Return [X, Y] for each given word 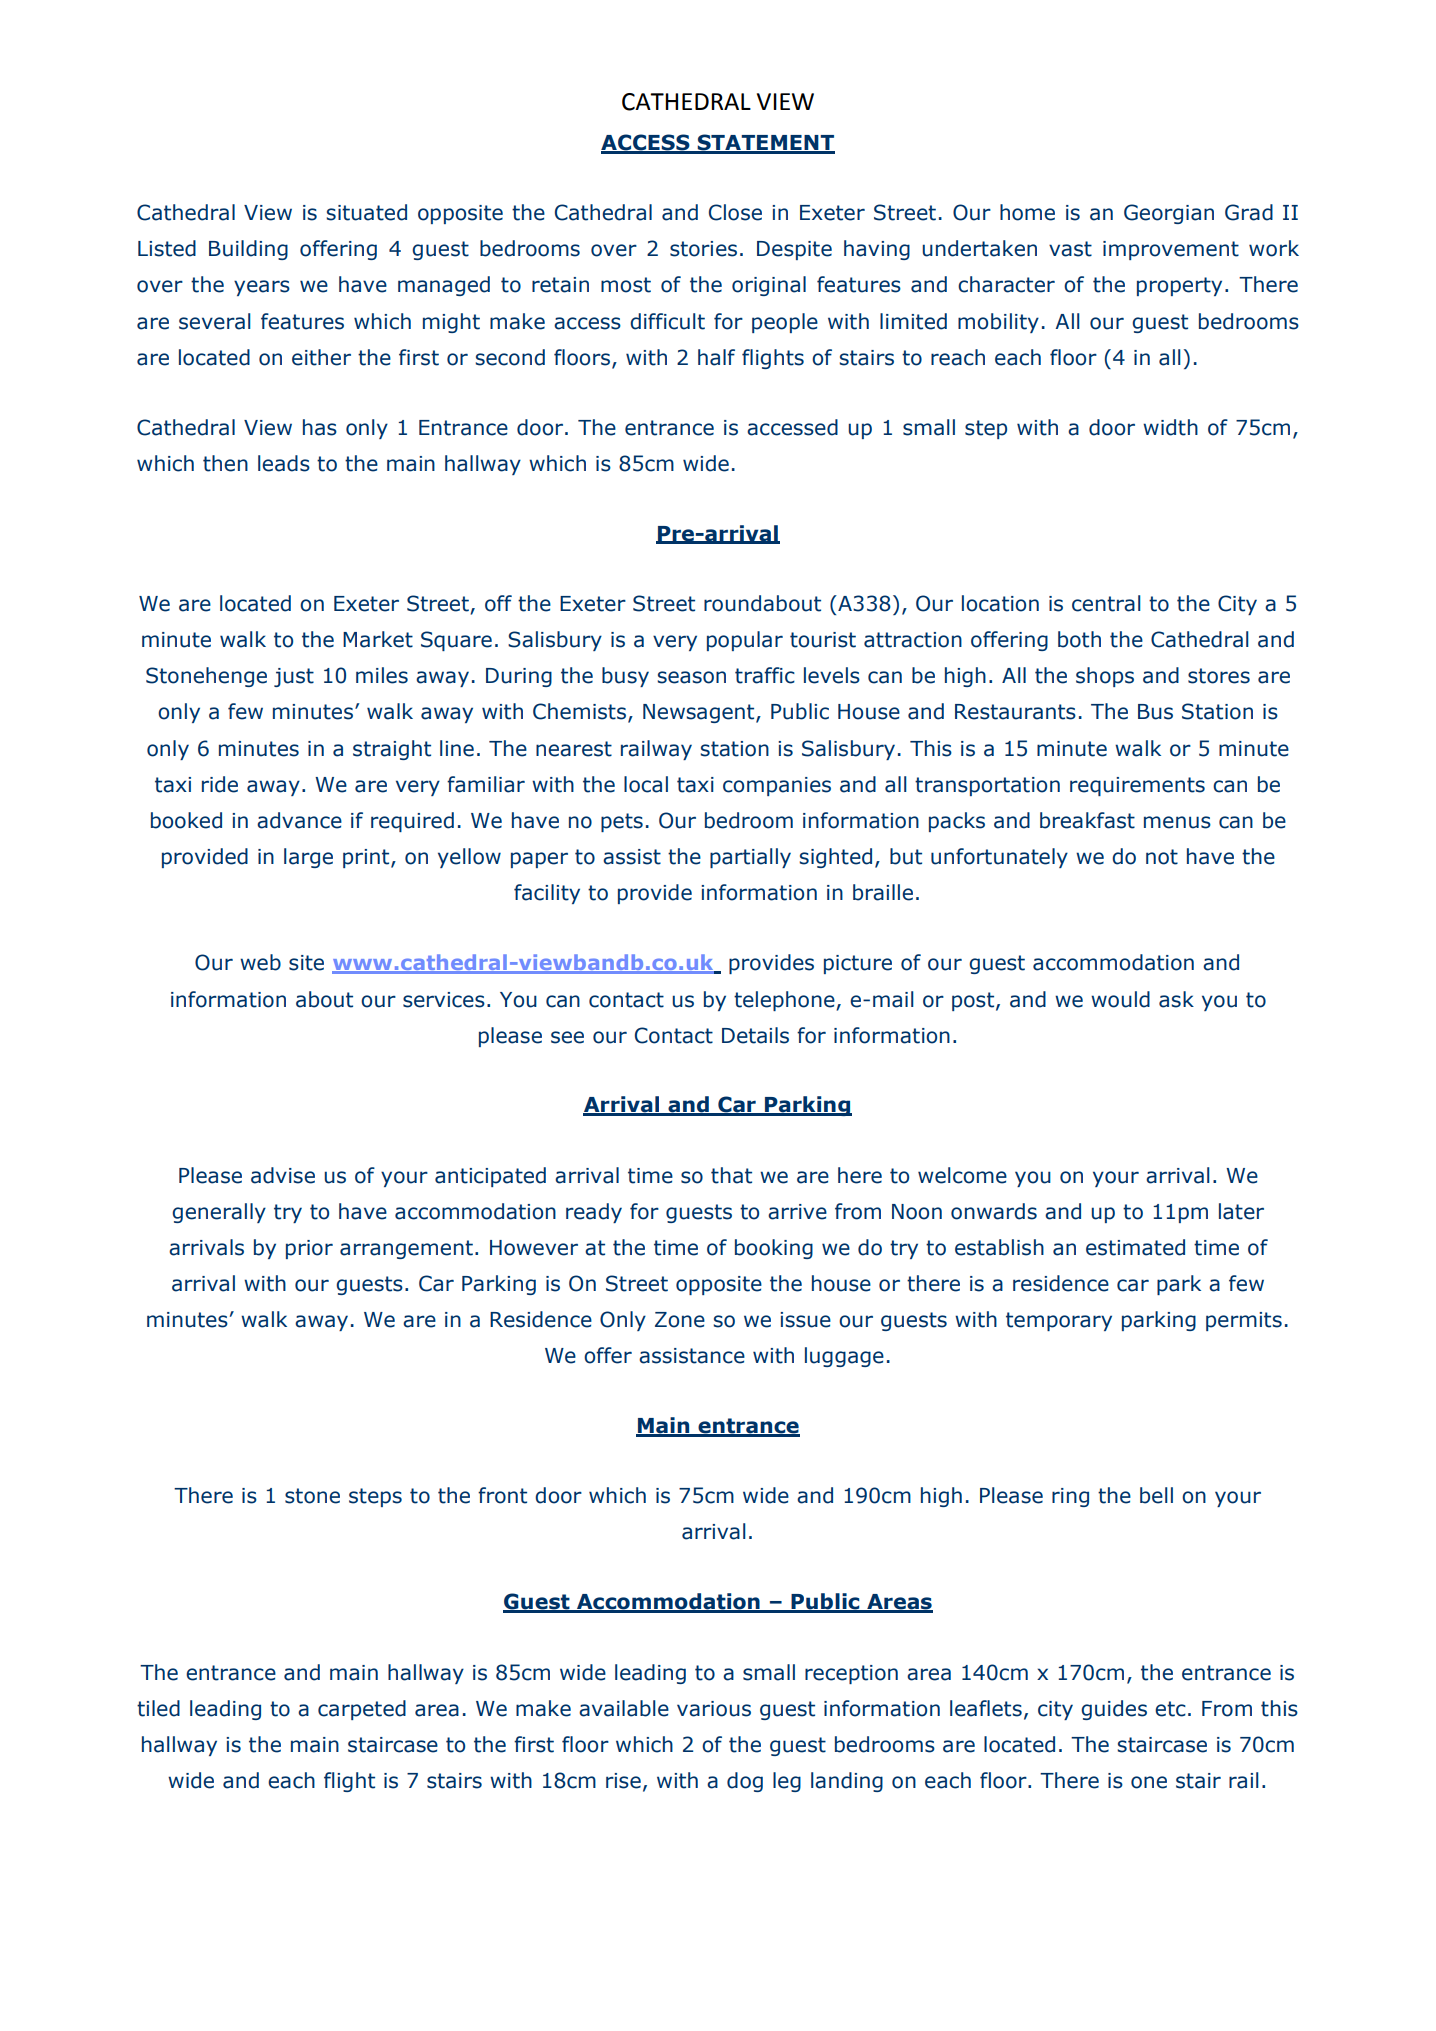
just [294, 677]
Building [248, 250]
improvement [1171, 250]
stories [703, 249]
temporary [1059, 1321]
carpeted [362, 1710]
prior [309, 1249]
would [1120, 999]
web [260, 962]
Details [755, 1035]
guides [1114, 1710]
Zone [680, 1320]
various [714, 1709]
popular [745, 641]
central [1106, 603]
